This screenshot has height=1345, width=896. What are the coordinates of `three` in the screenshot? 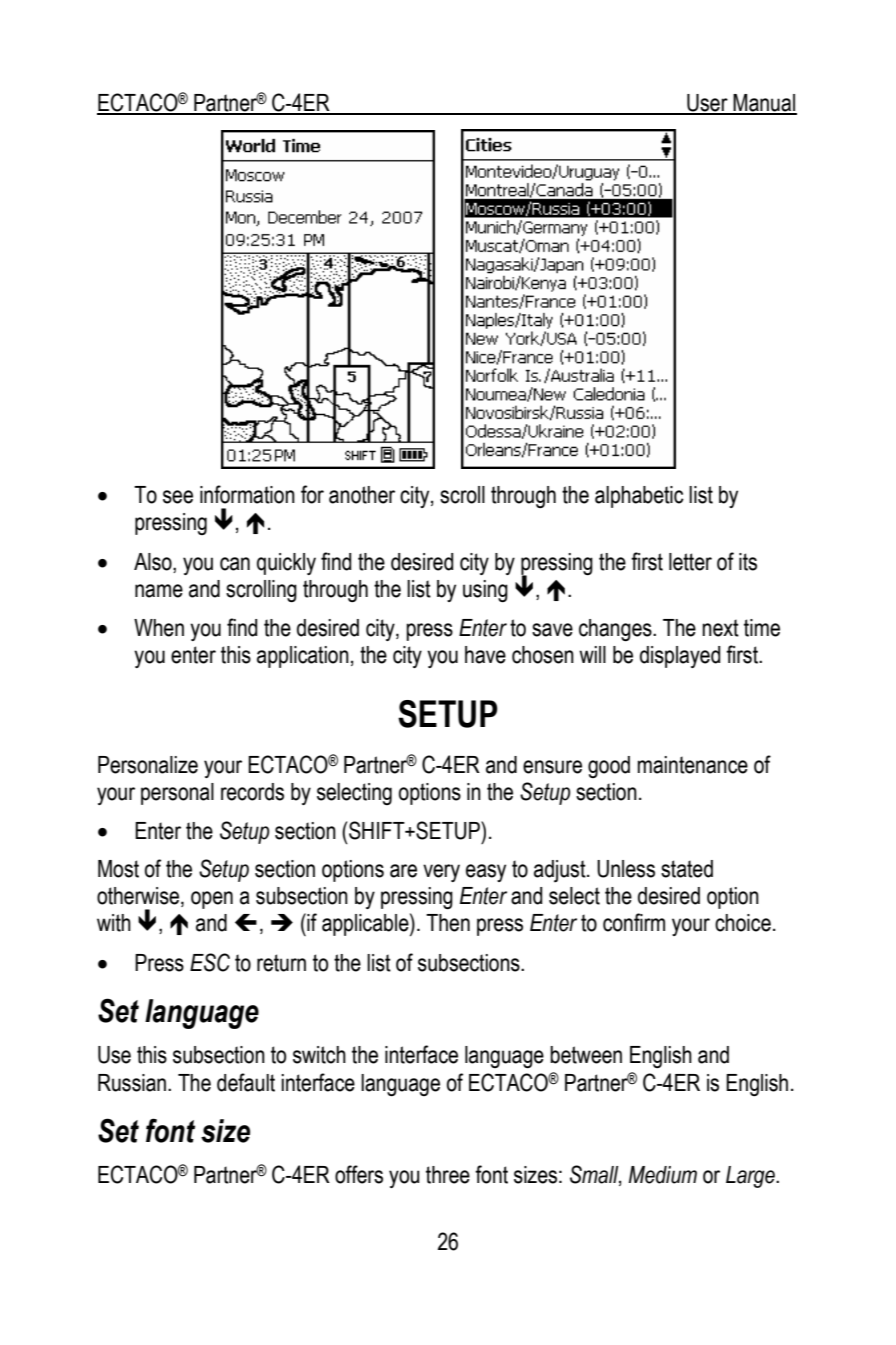 It's located at (448, 1175).
